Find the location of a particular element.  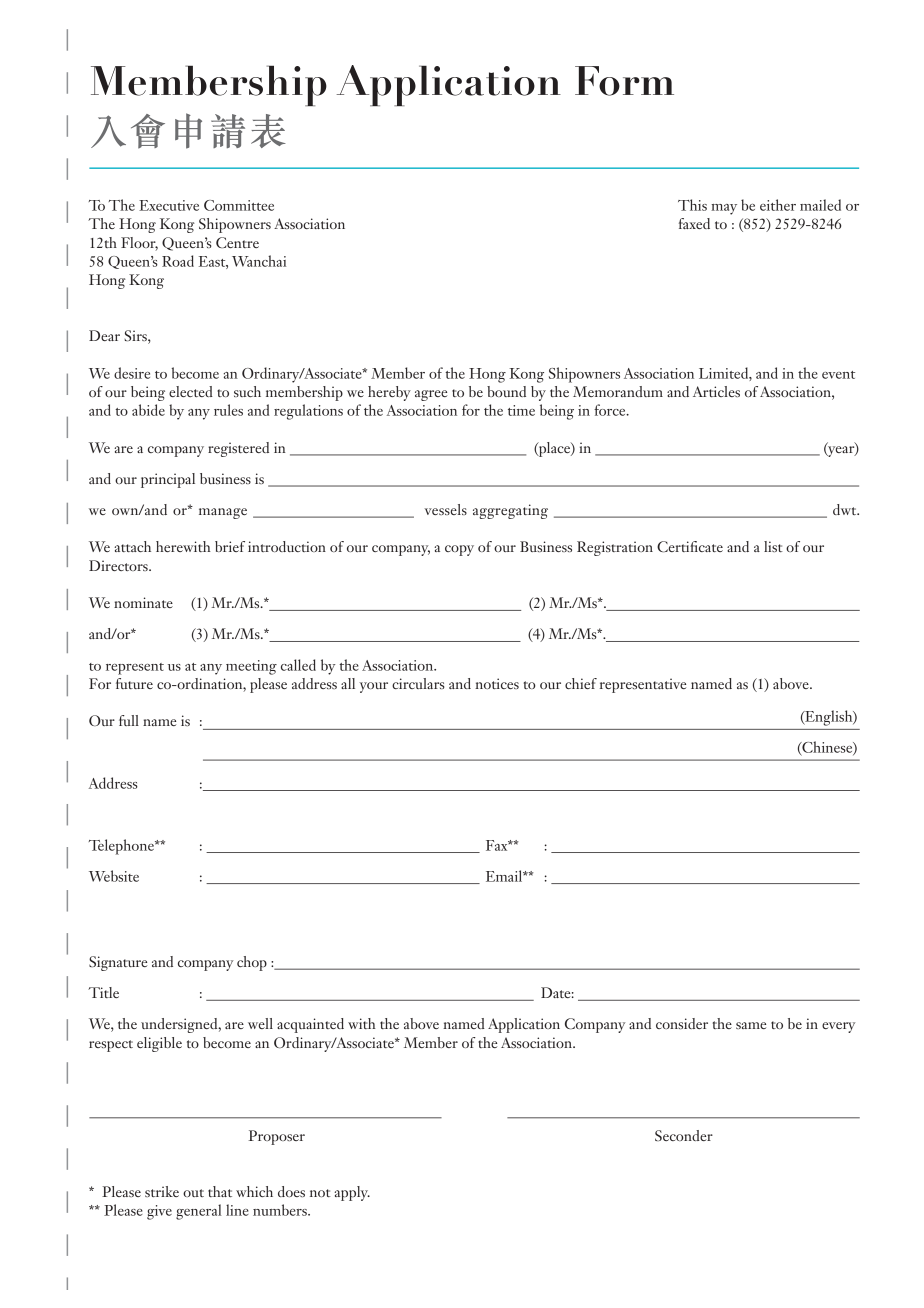

notices is located at coordinates (497, 683).
